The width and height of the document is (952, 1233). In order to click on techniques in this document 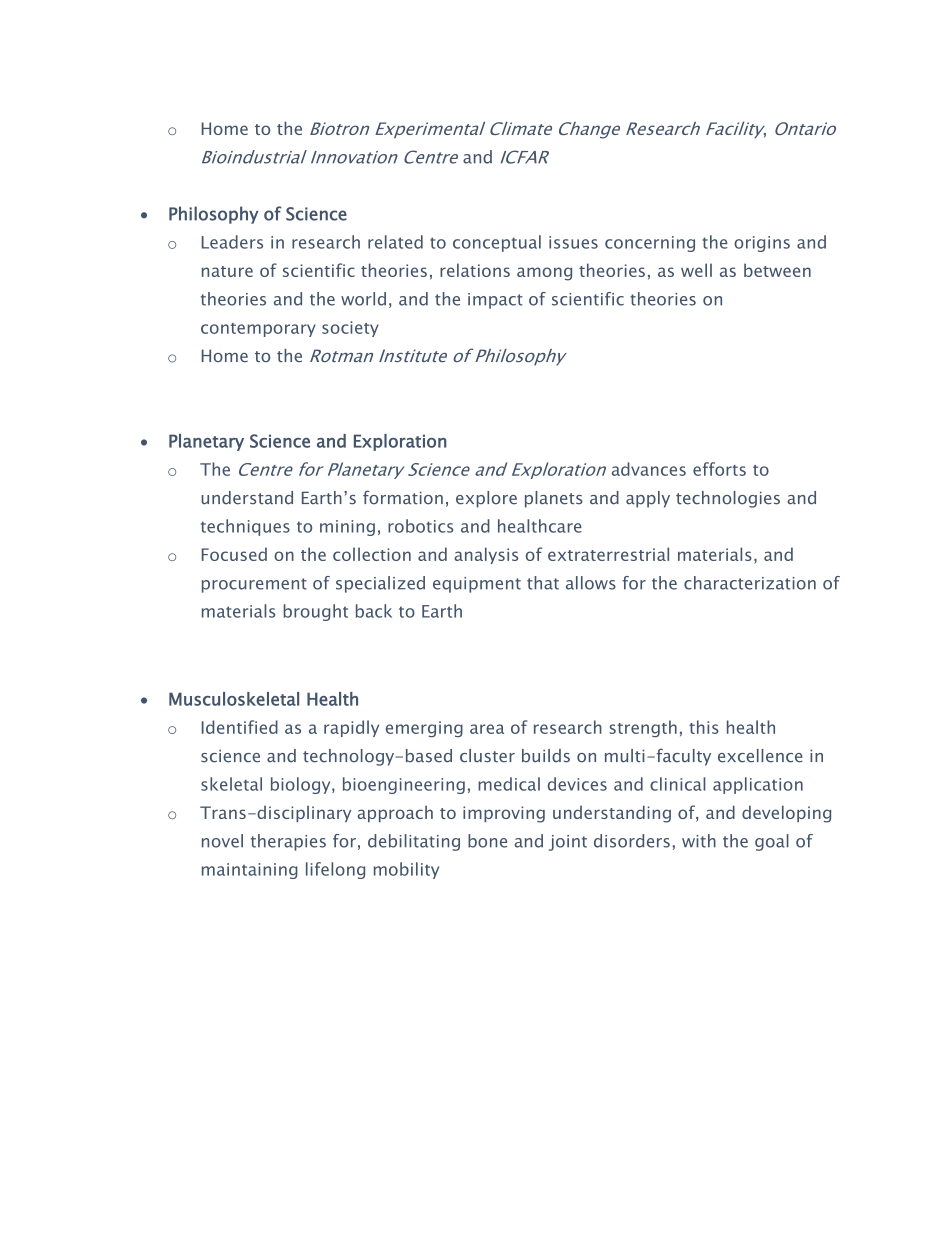, I will do `click(245, 527)`.
